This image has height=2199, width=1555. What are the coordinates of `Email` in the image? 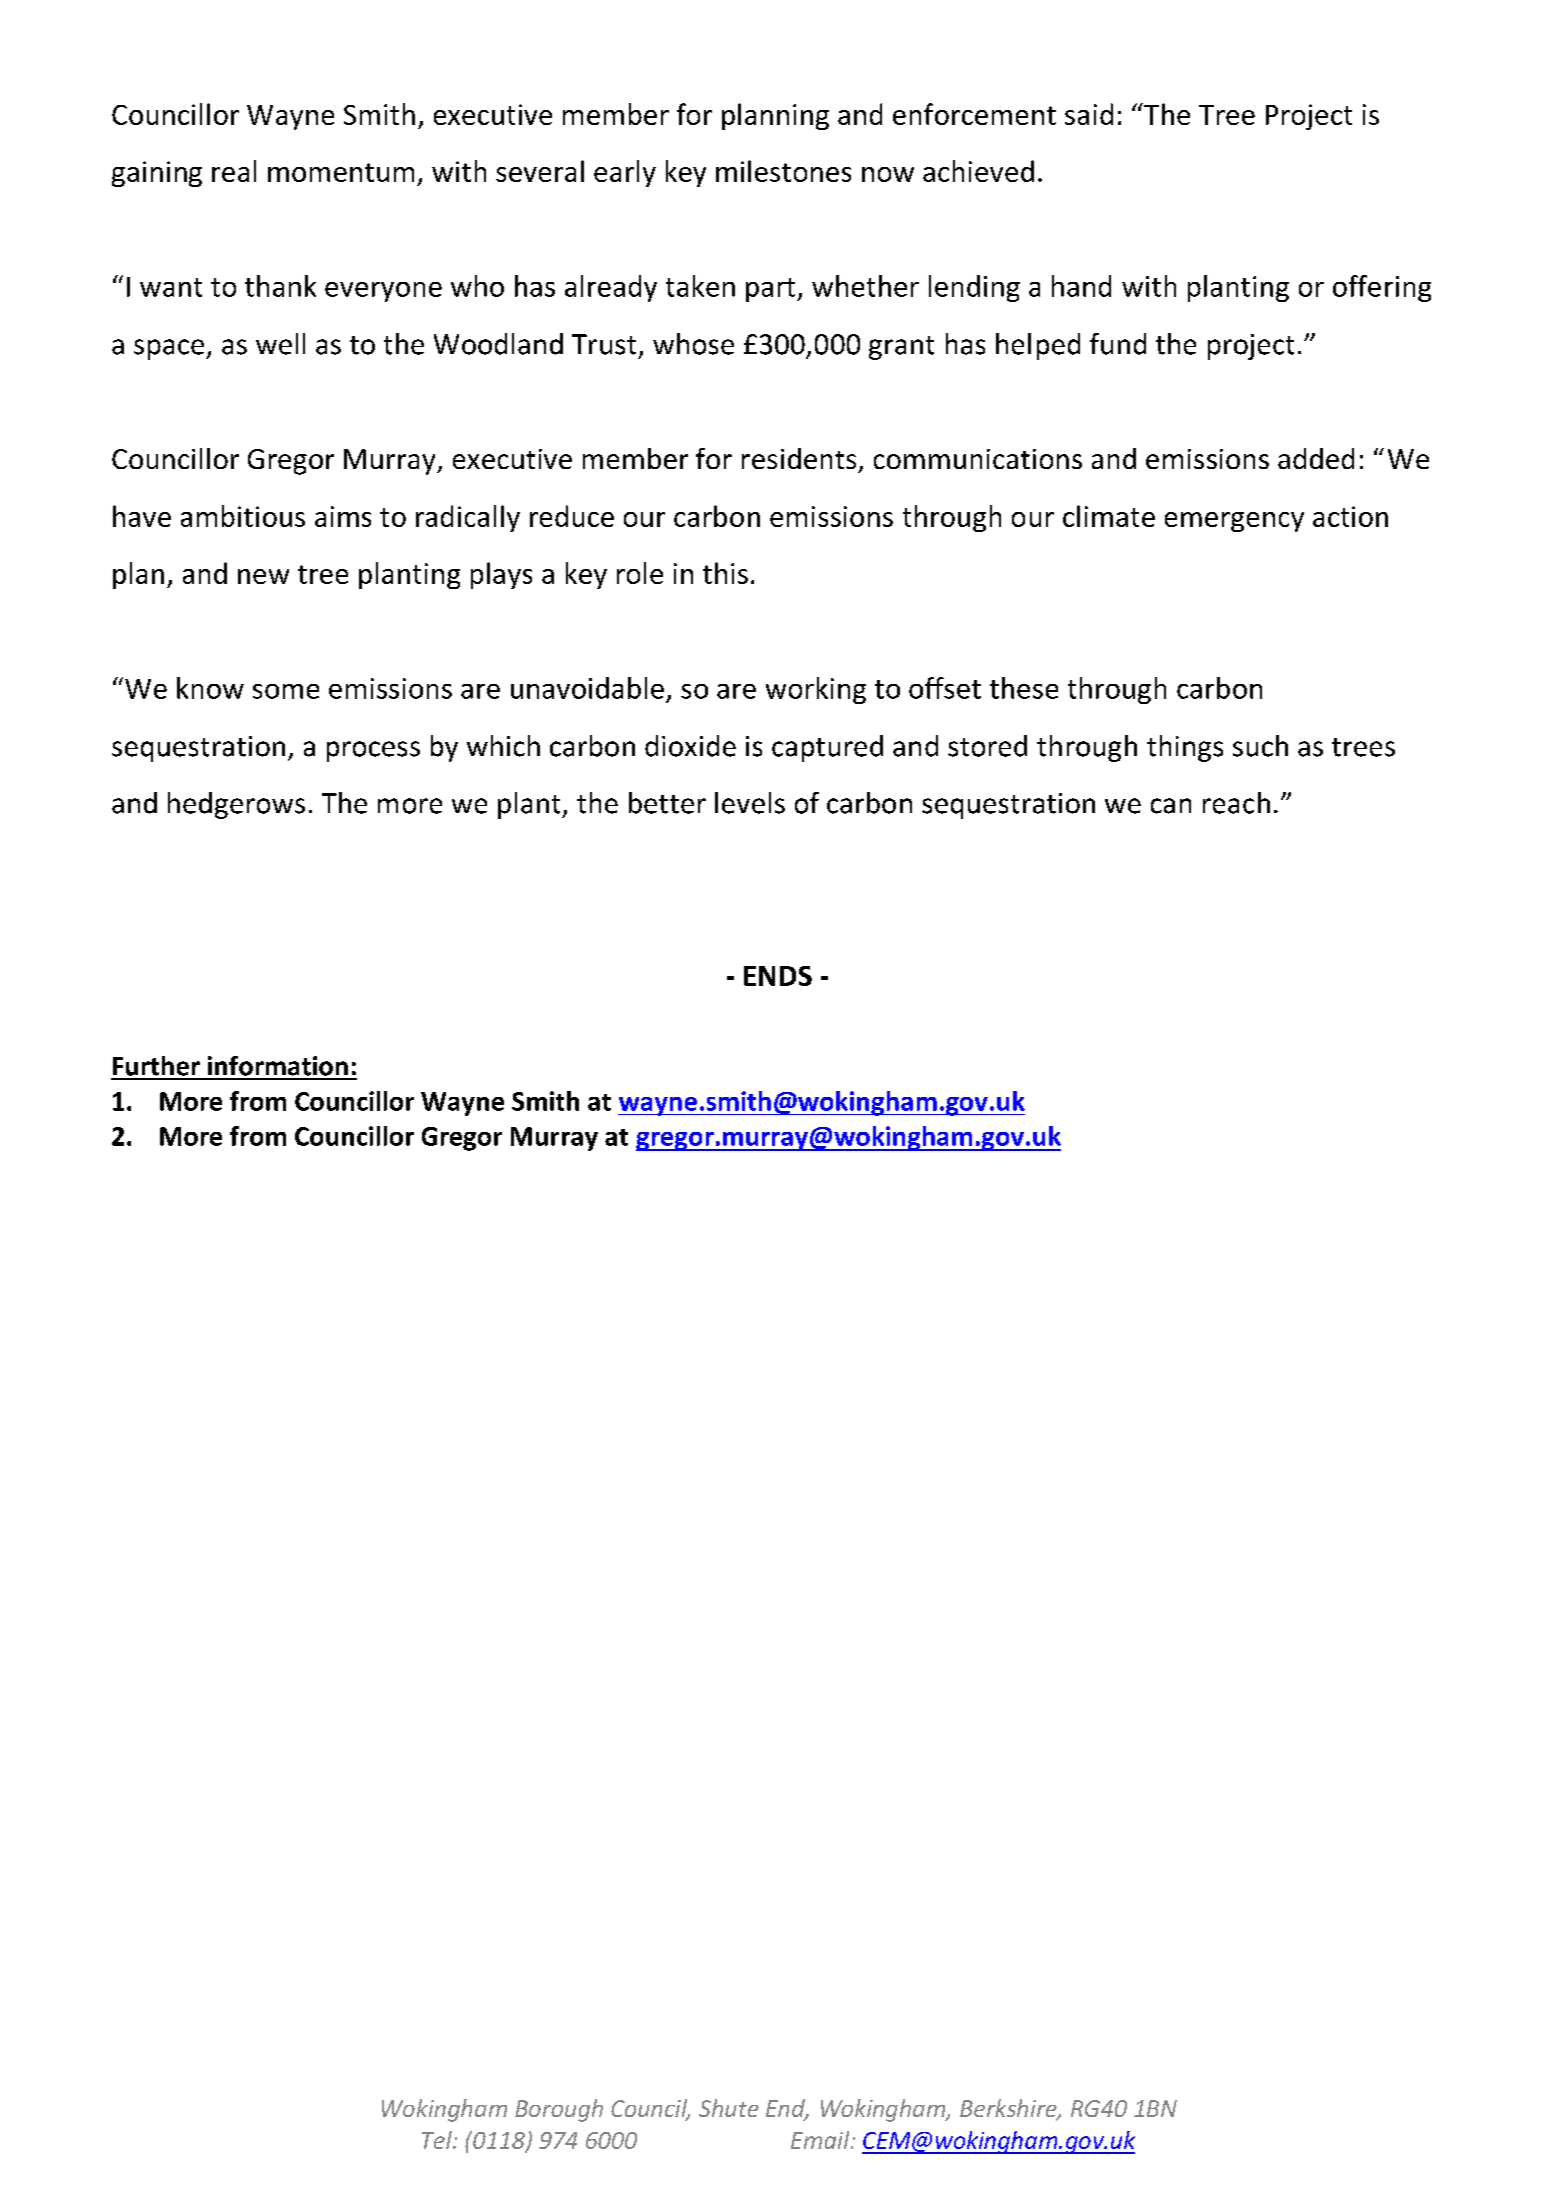 It's located at (821, 2140).
